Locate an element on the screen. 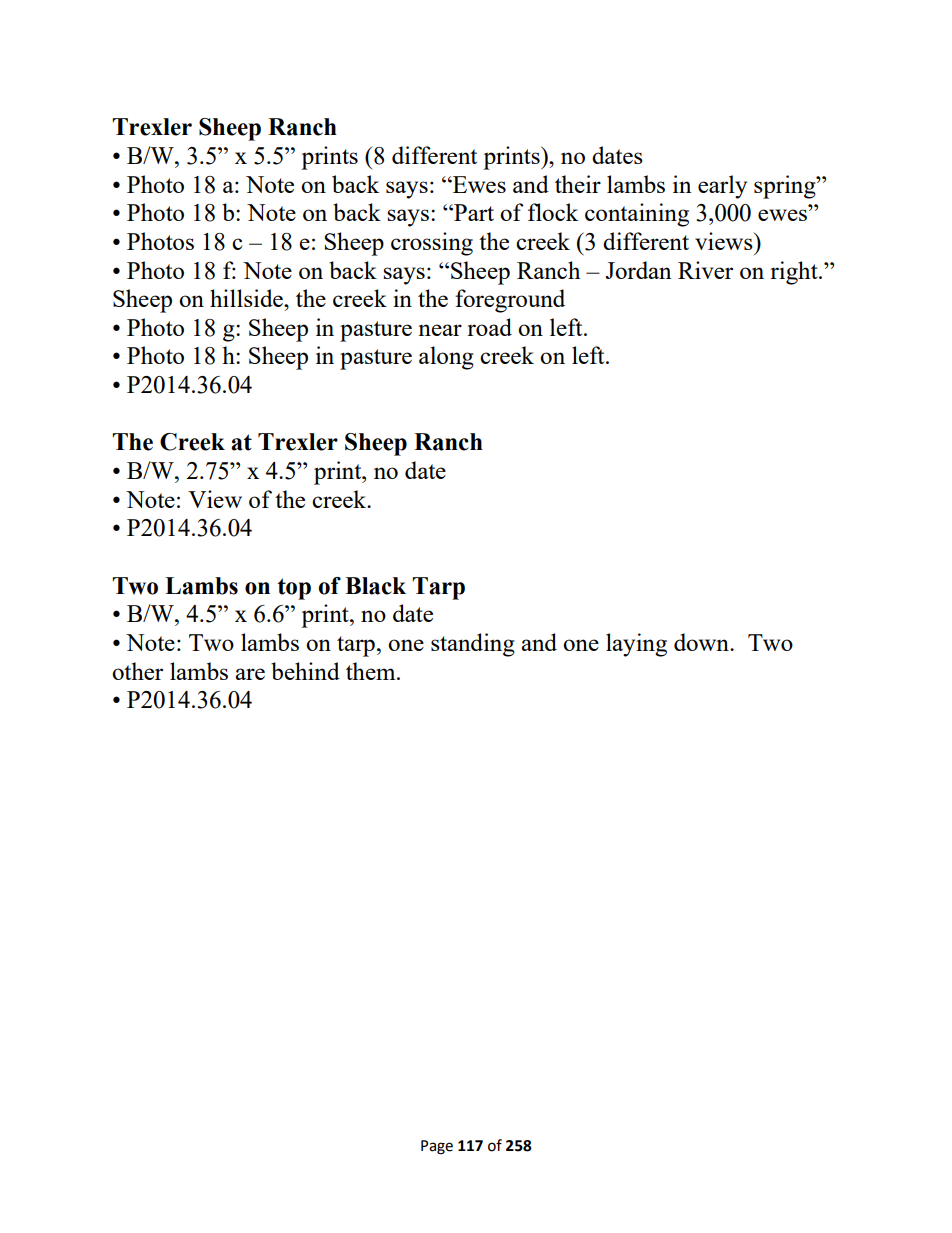 The image size is (952, 1233). Part is located at coordinates (473, 212).
